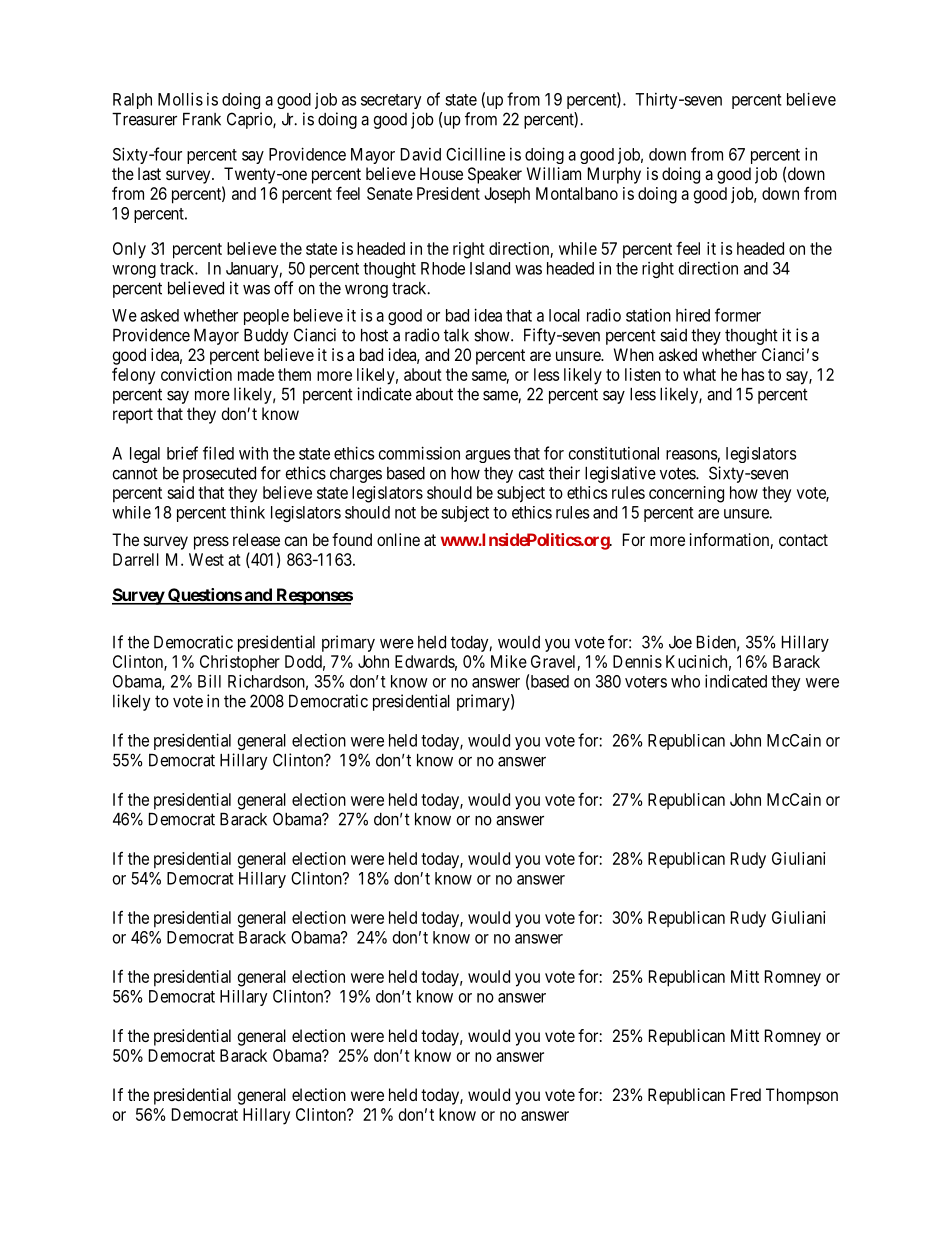 This screenshot has height=1233, width=952. Describe the element at coordinates (202, 119) in the screenshot. I see `Frank` at that location.
